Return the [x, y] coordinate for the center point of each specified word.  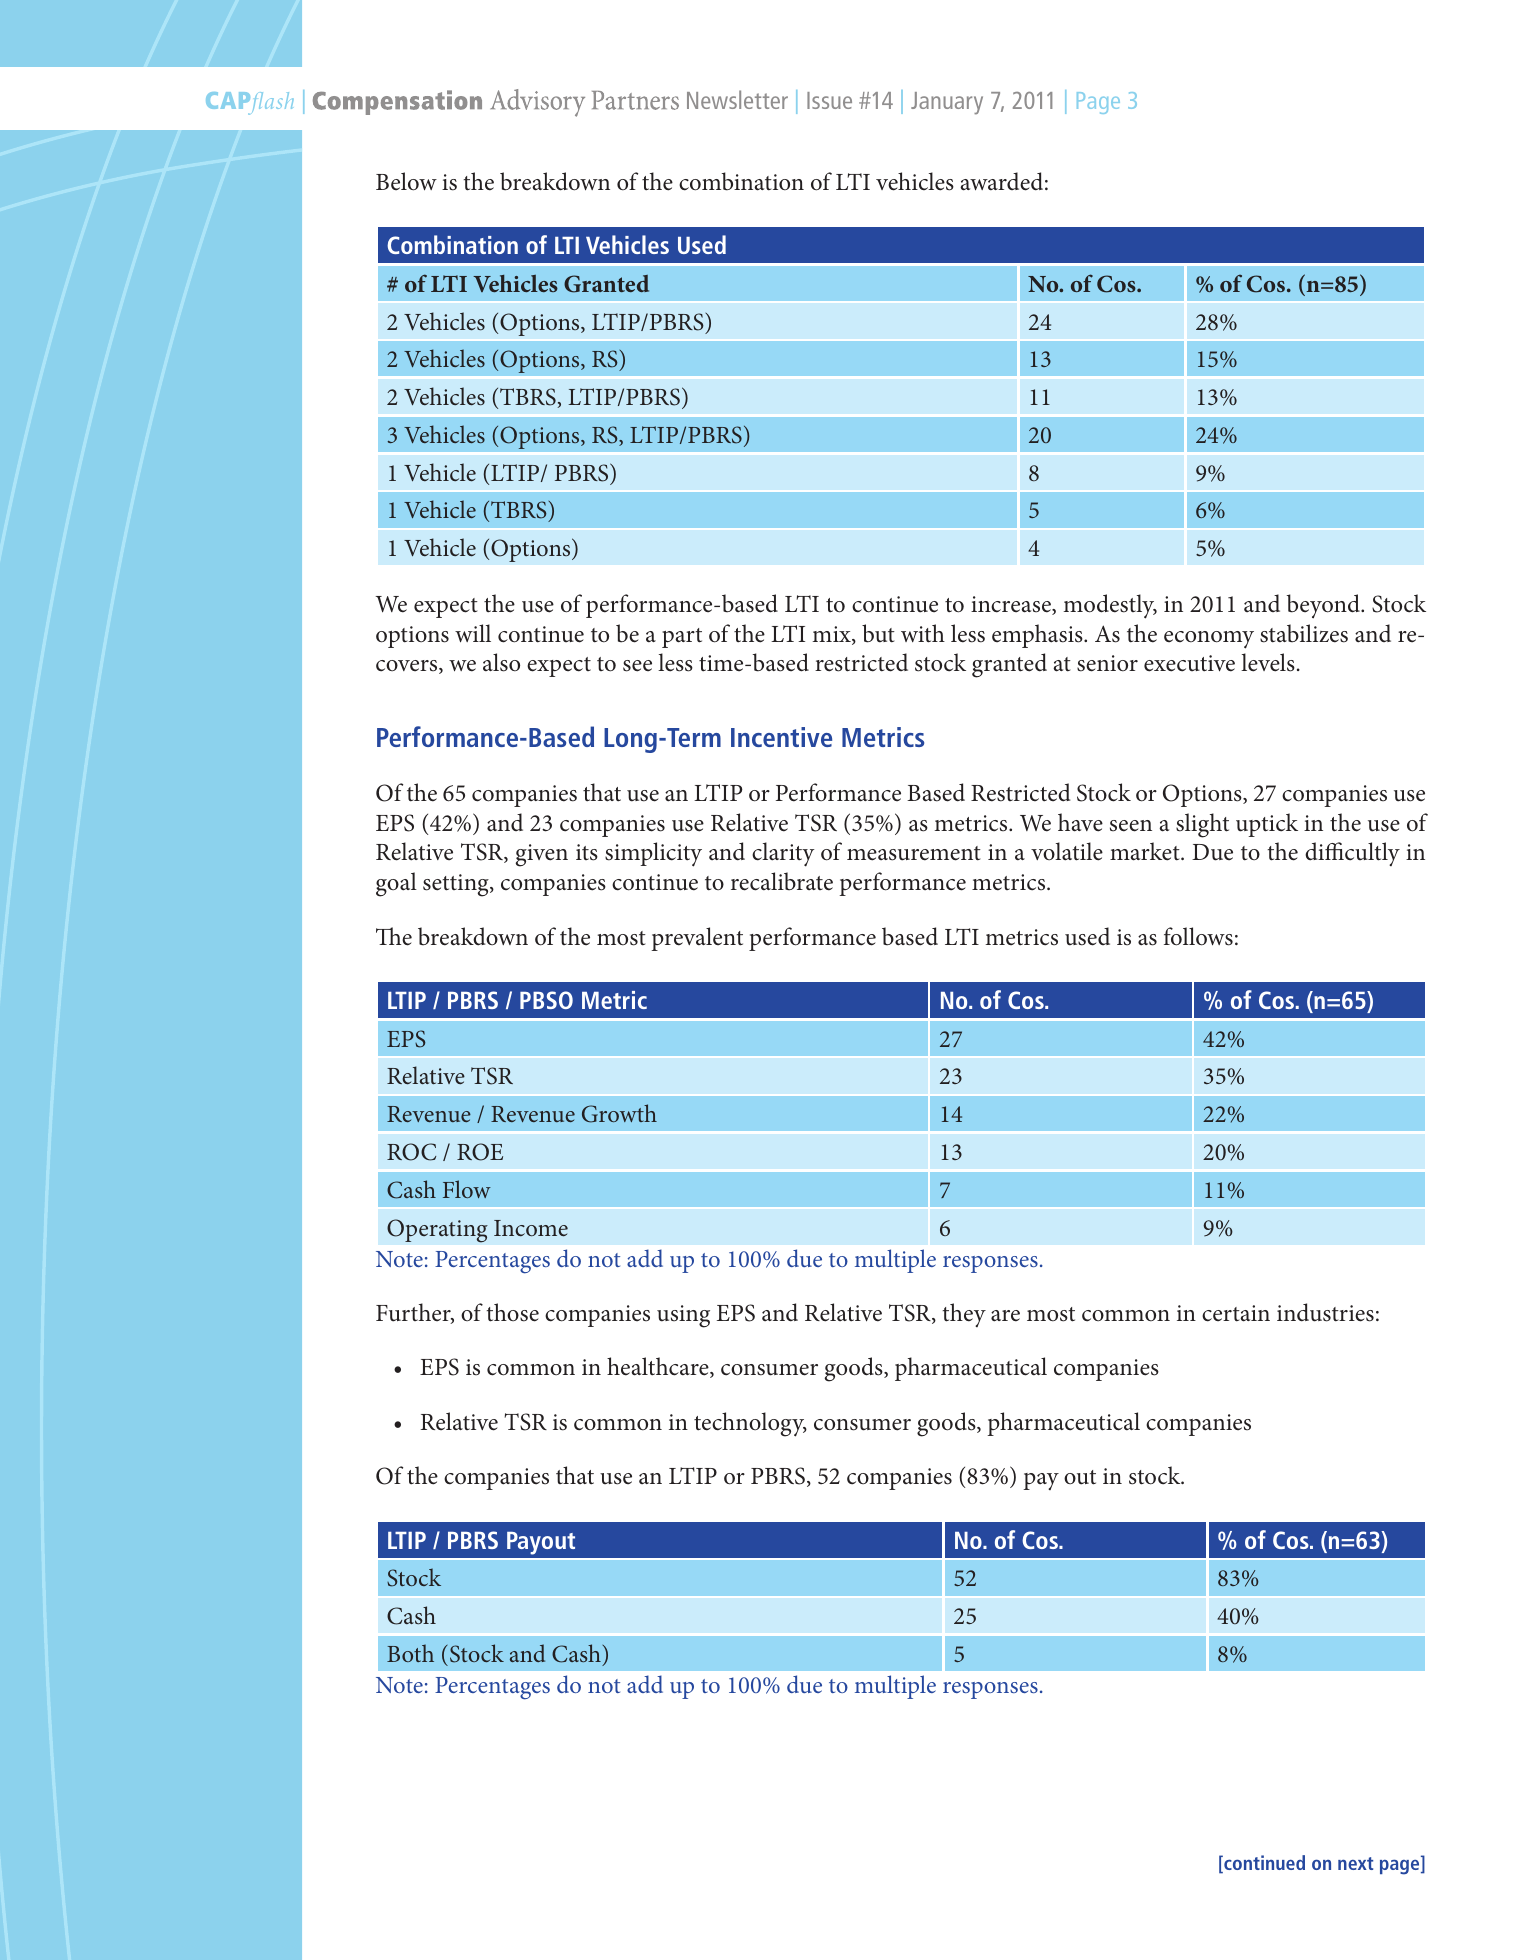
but [878, 633]
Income [531, 1228]
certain [1236, 1313]
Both [410, 1653]
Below [406, 181]
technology [750, 1424]
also [501, 662]
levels [1268, 662]
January [947, 103]
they [964, 1315]
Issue [829, 100]
